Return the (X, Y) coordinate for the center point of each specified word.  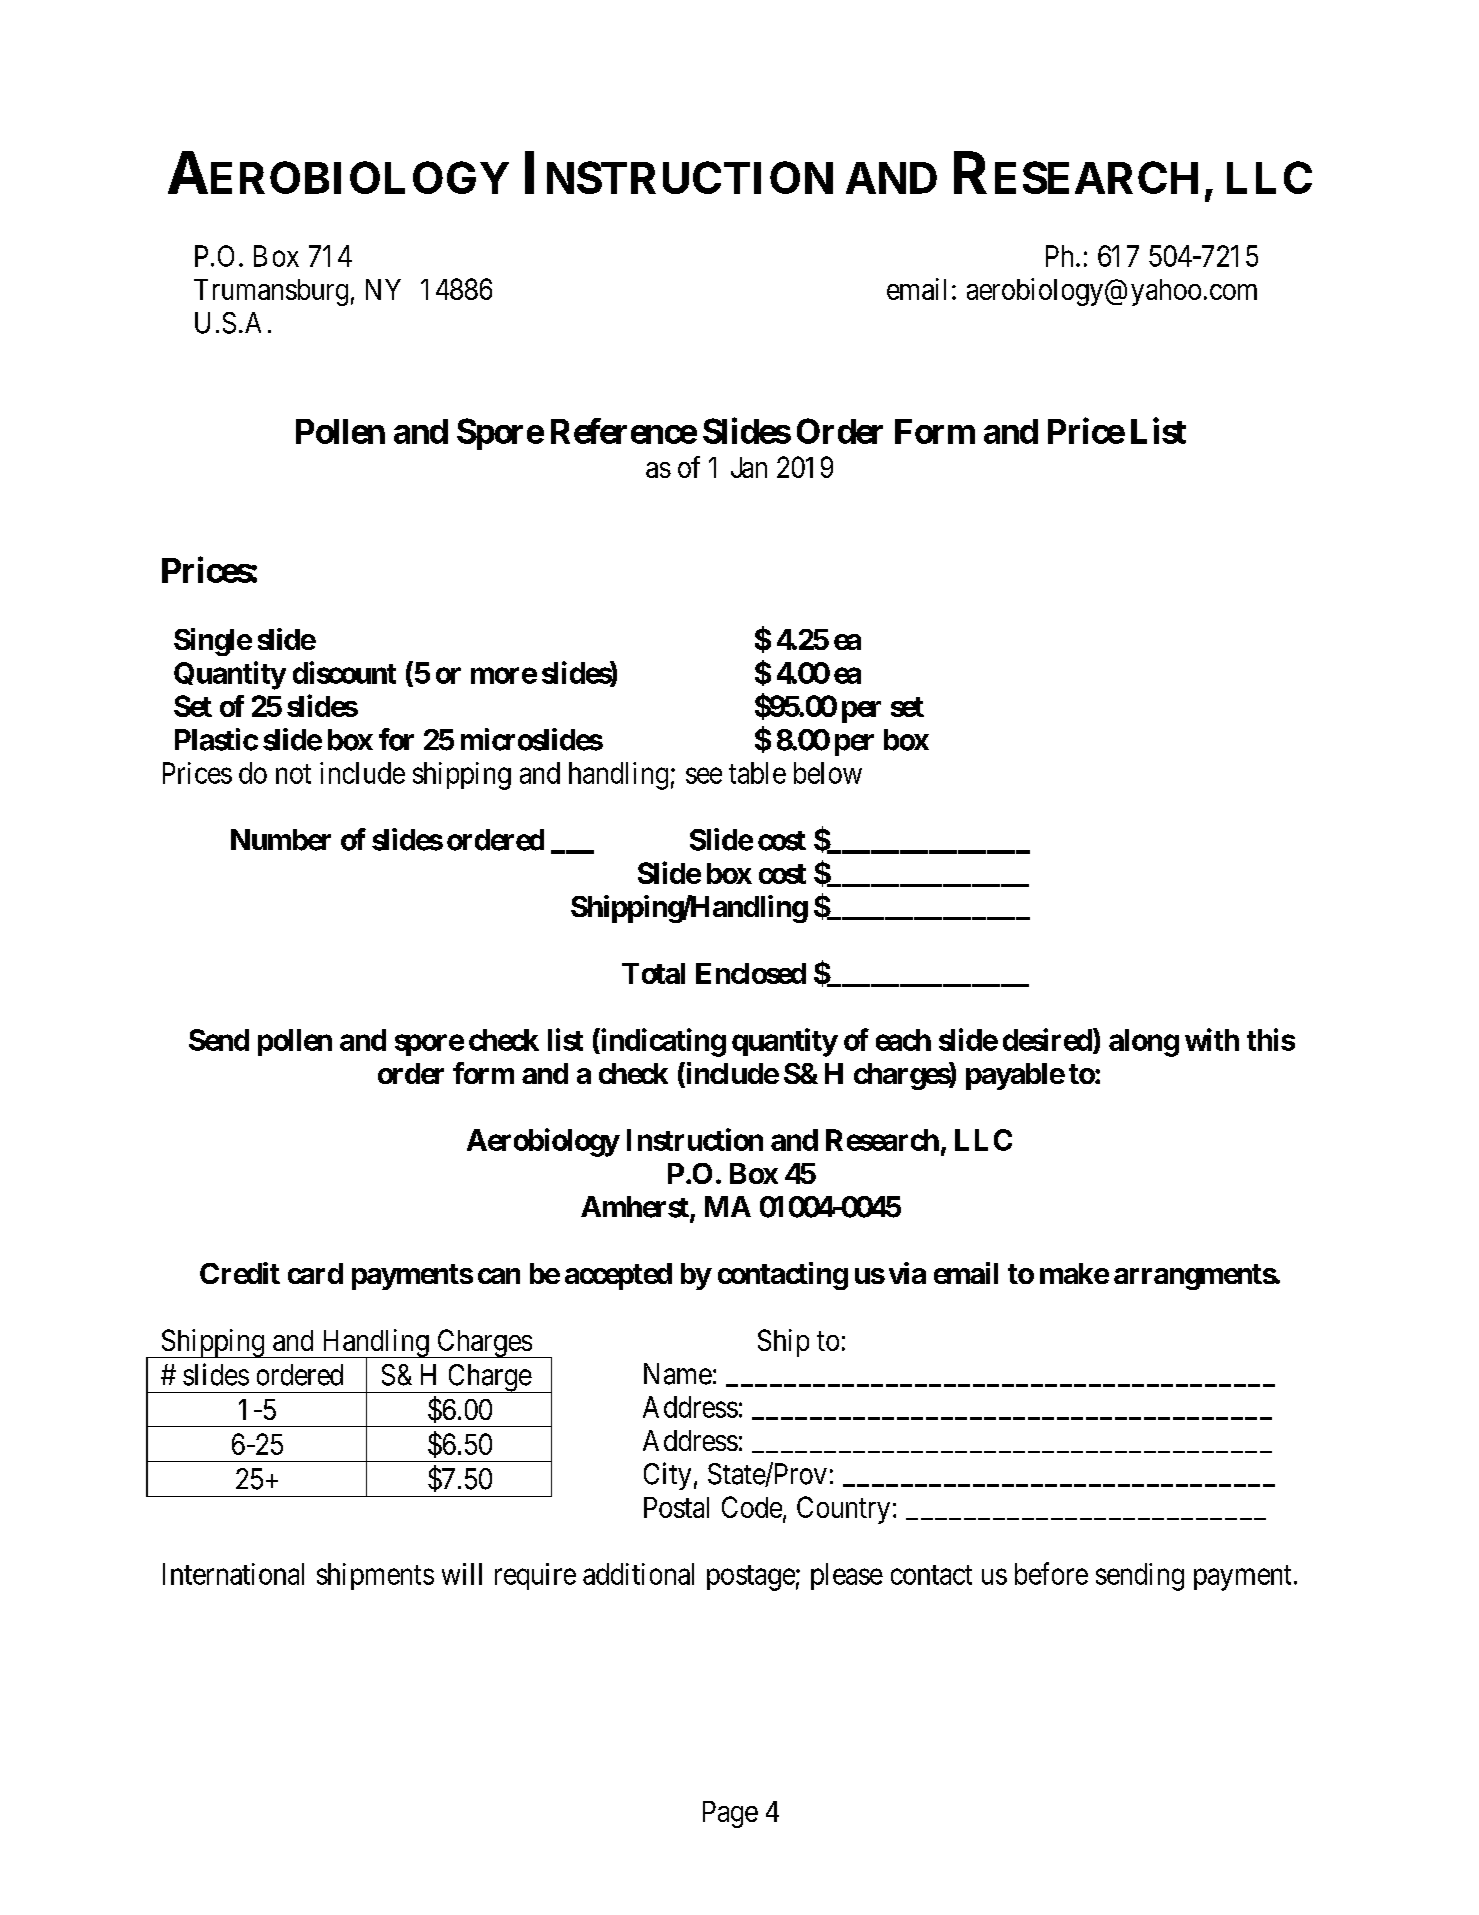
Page (730, 1814)
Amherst (636, 1208)
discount (344, 672)
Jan (749, 467)
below (828, 773)
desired (1047, 1039)
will (462, 1574)
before (1051, 1573)
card (315, 1273)
